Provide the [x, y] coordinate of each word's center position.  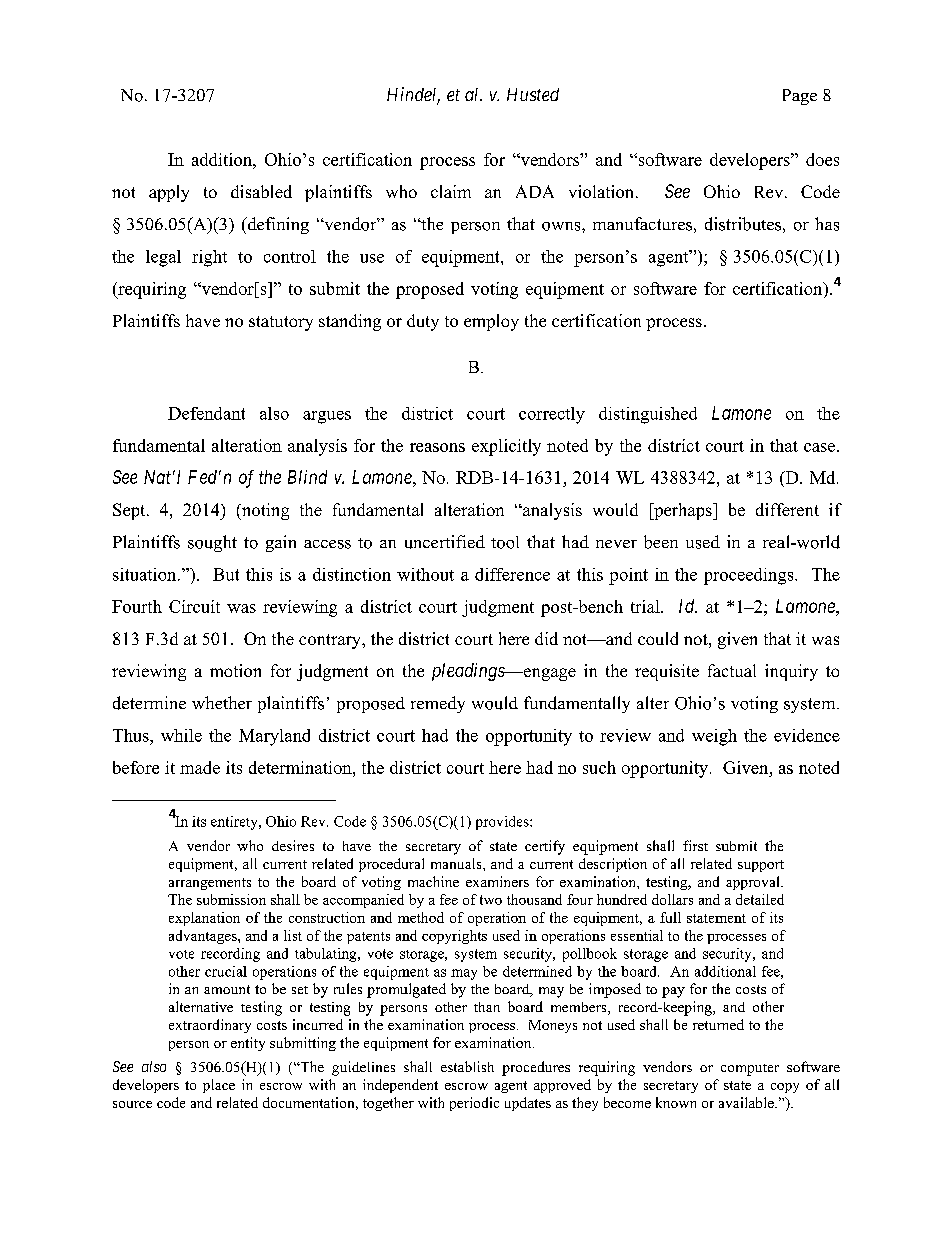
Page [800, 97]
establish [467, 1066]
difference [512, 574]
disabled [261, 191]
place [219, 1086]
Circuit [194, 606]
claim [451, 191]
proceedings [750, 576]
